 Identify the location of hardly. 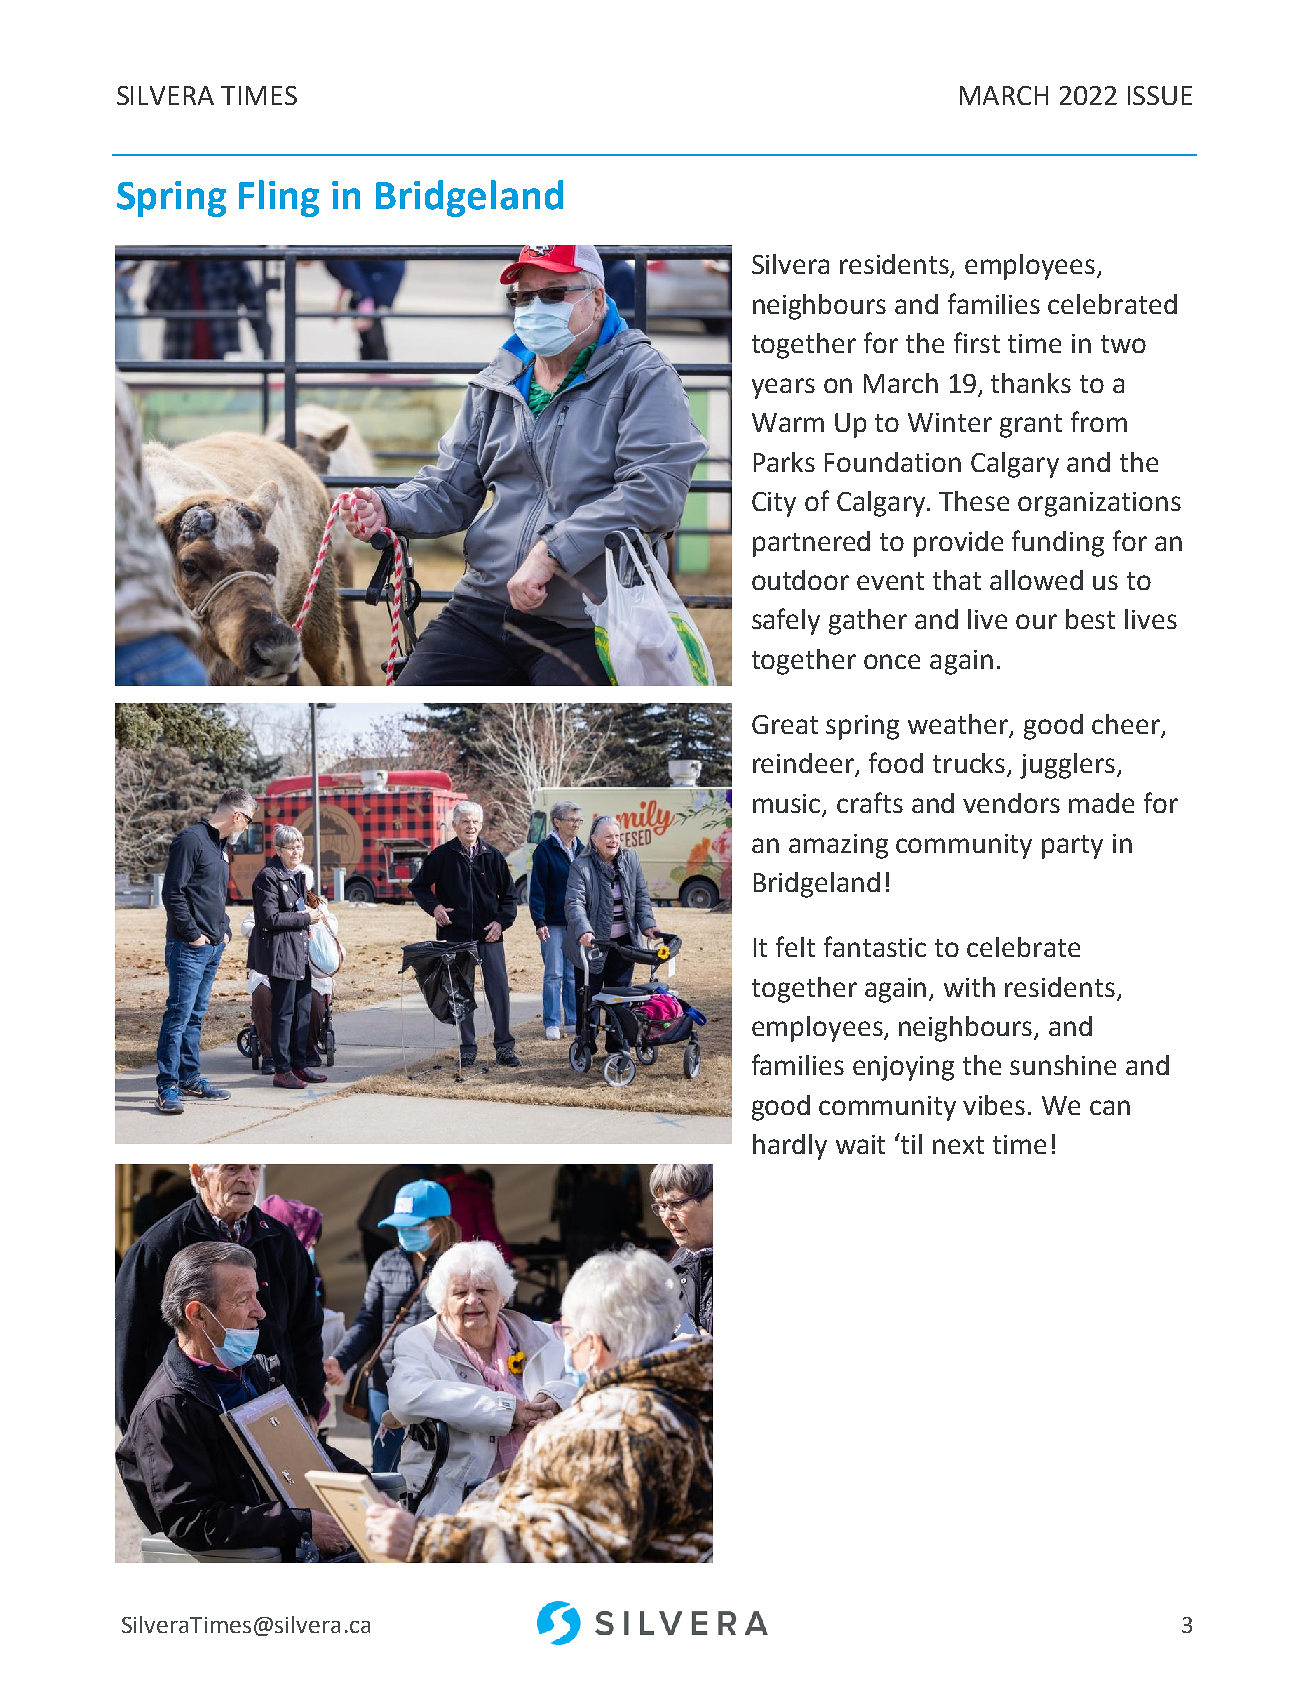
(790, 1147).
